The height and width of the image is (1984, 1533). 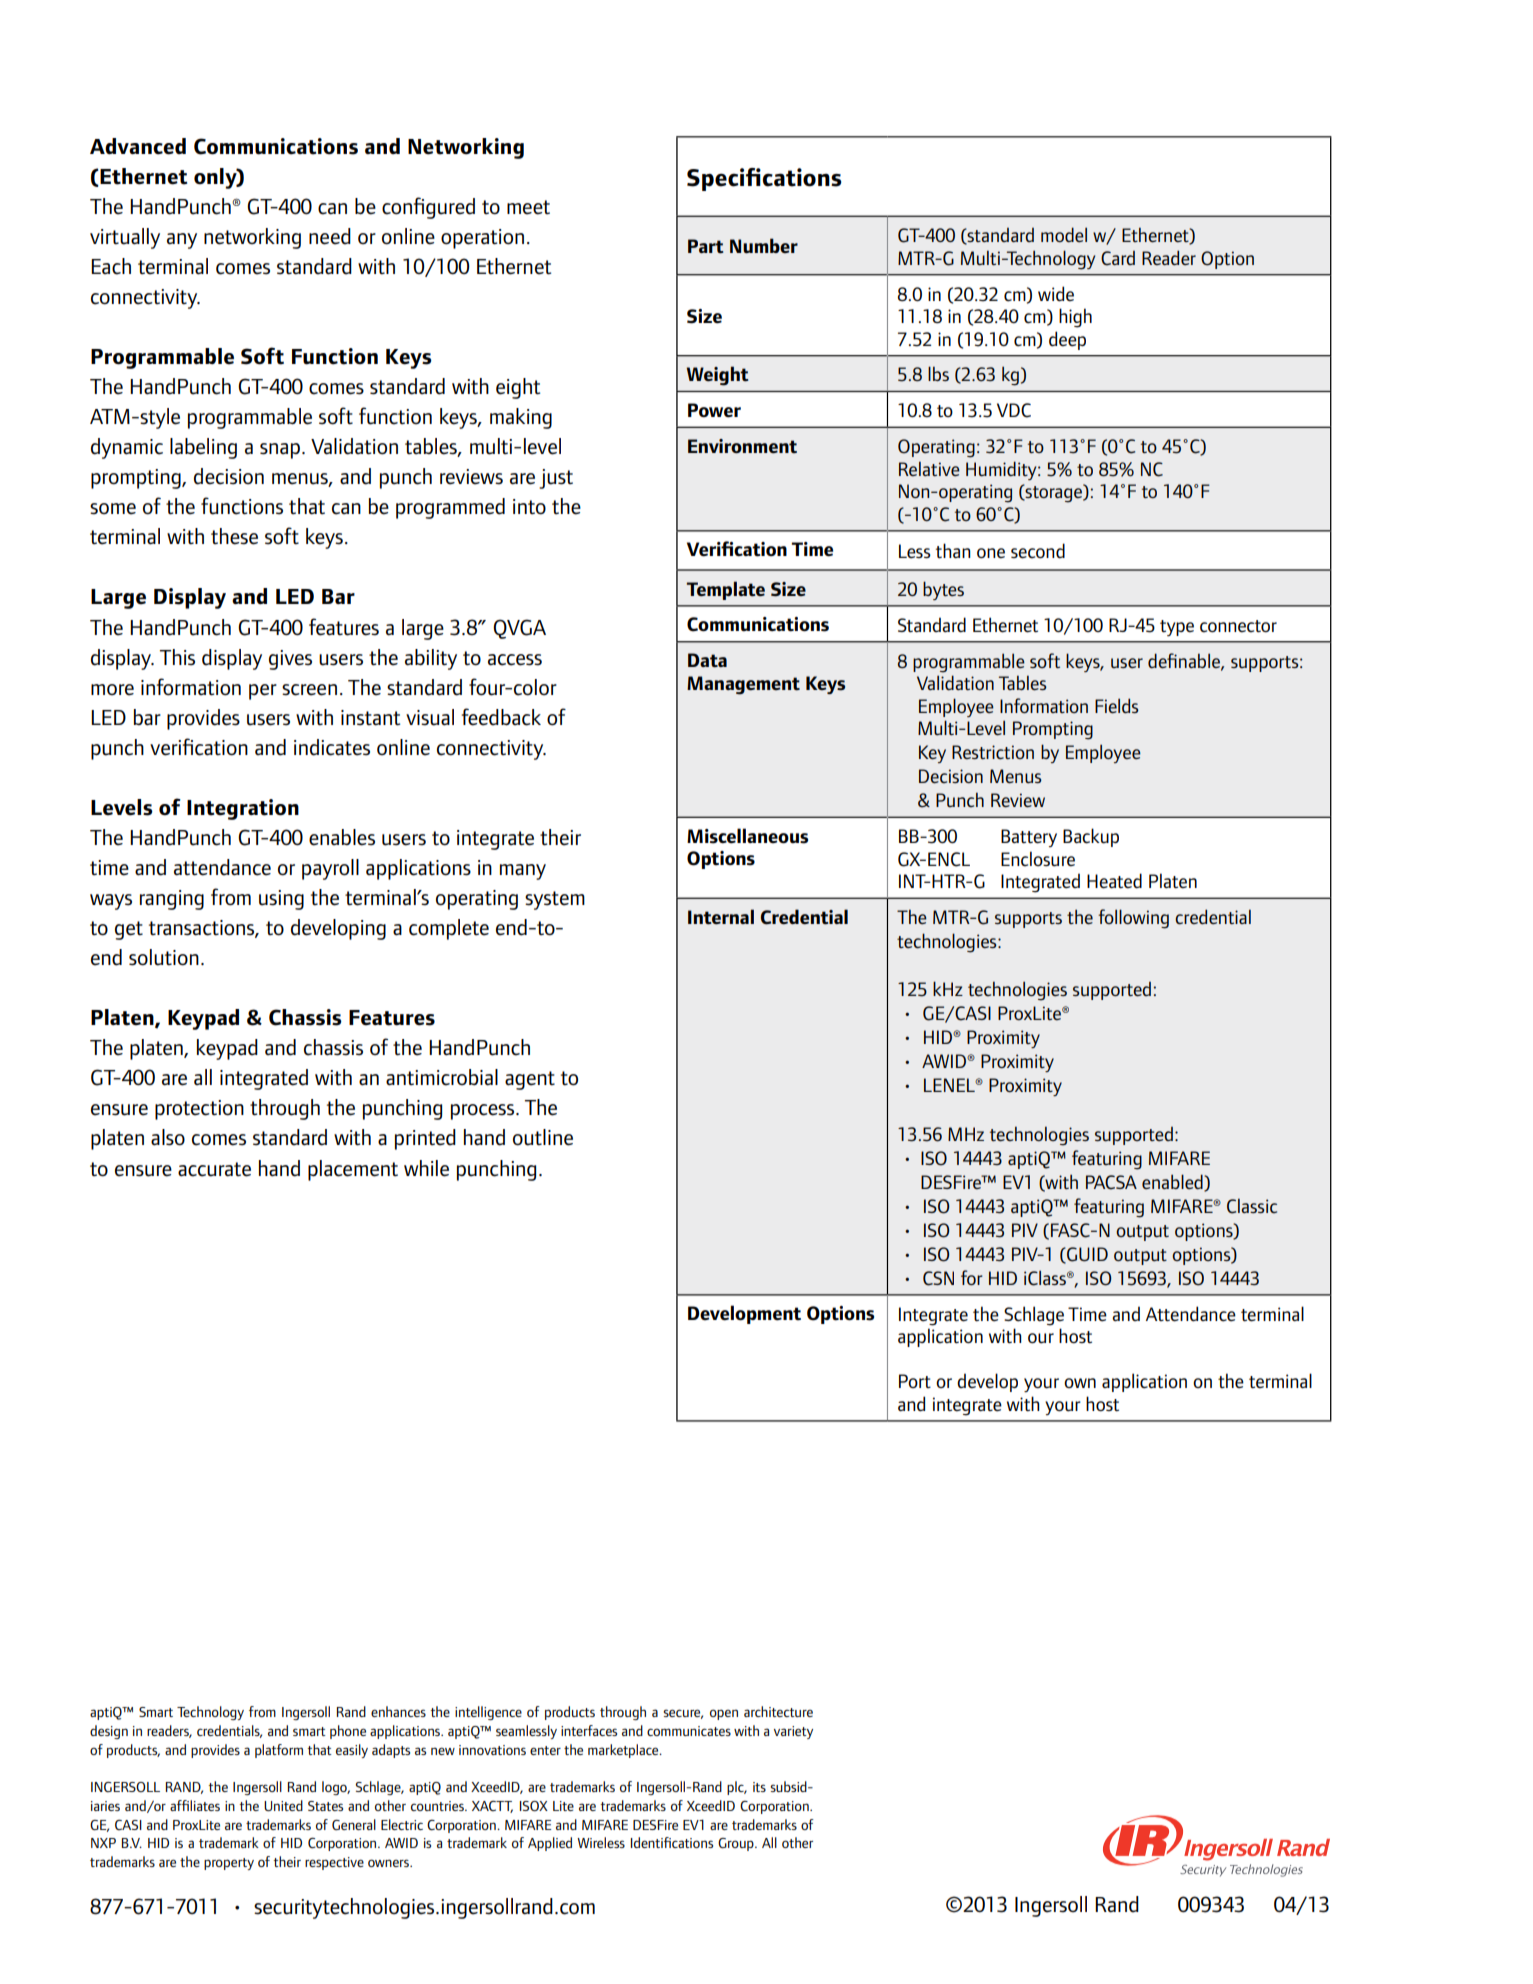 I want to click on United, so click(x=283, y=1805).
